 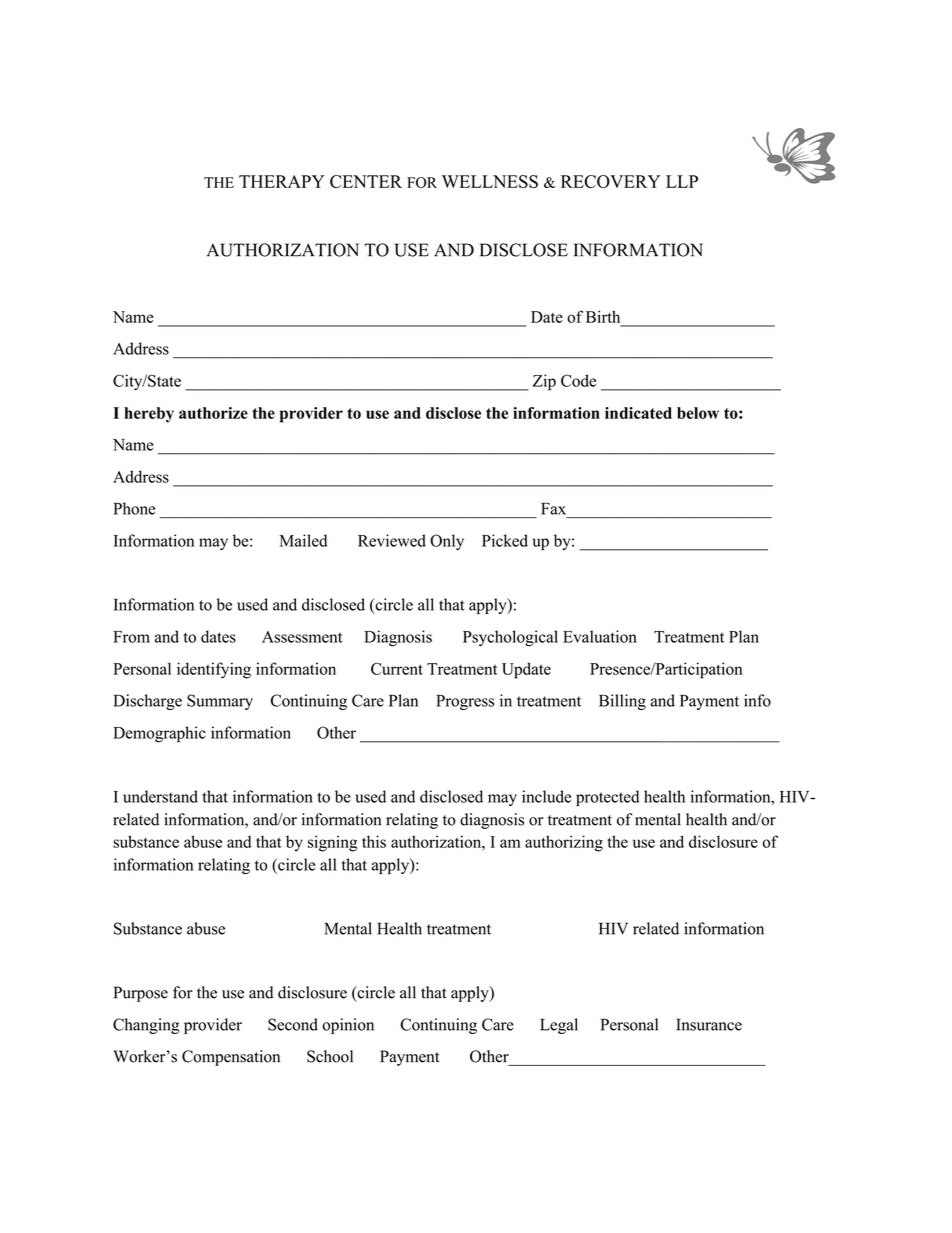 What do you see at coordinates (610, 181) in the image?
I see `RECOVERY` at bounding box center [610, 181].
